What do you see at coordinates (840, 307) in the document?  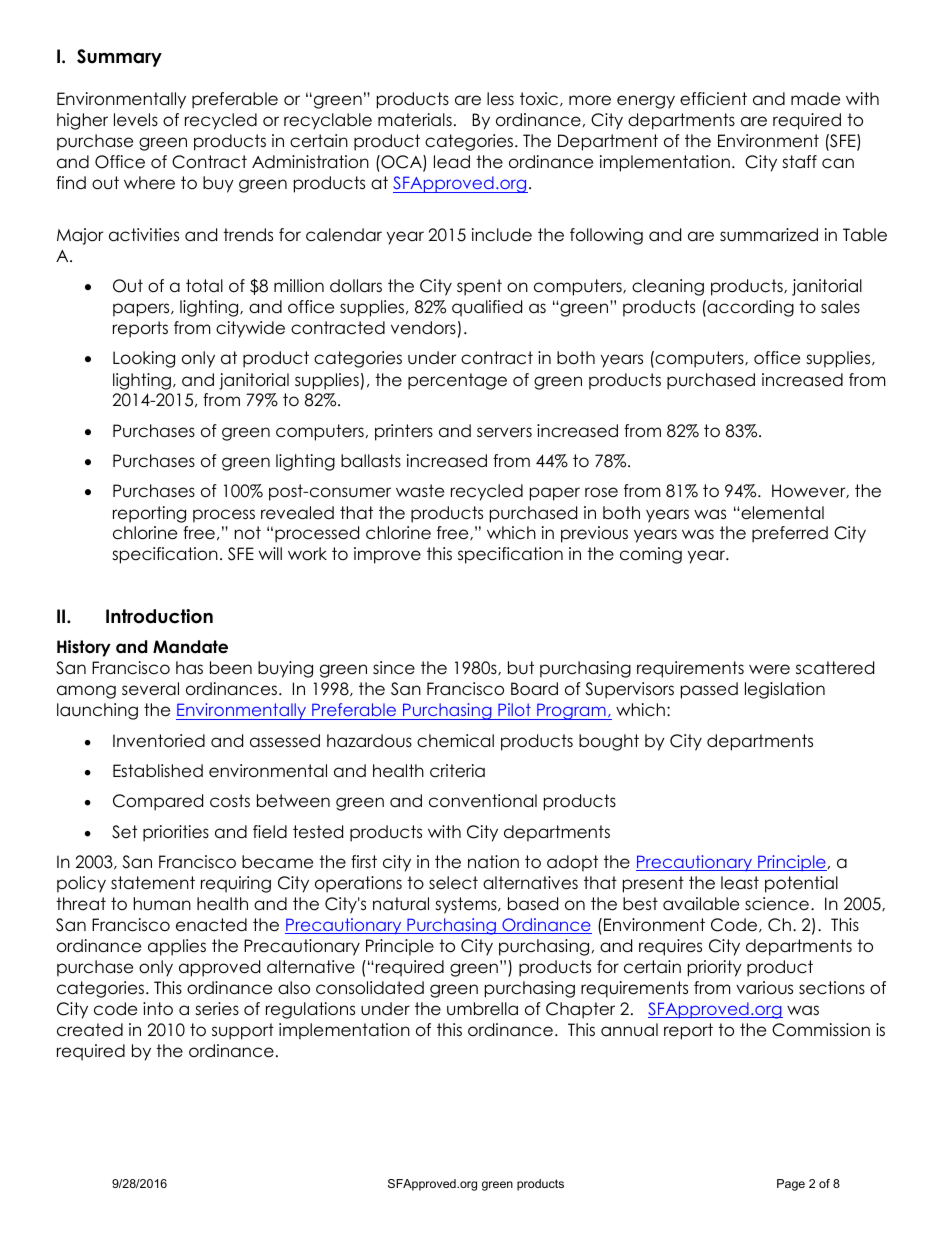 I see `sales` at bounding box center [840, 307].
